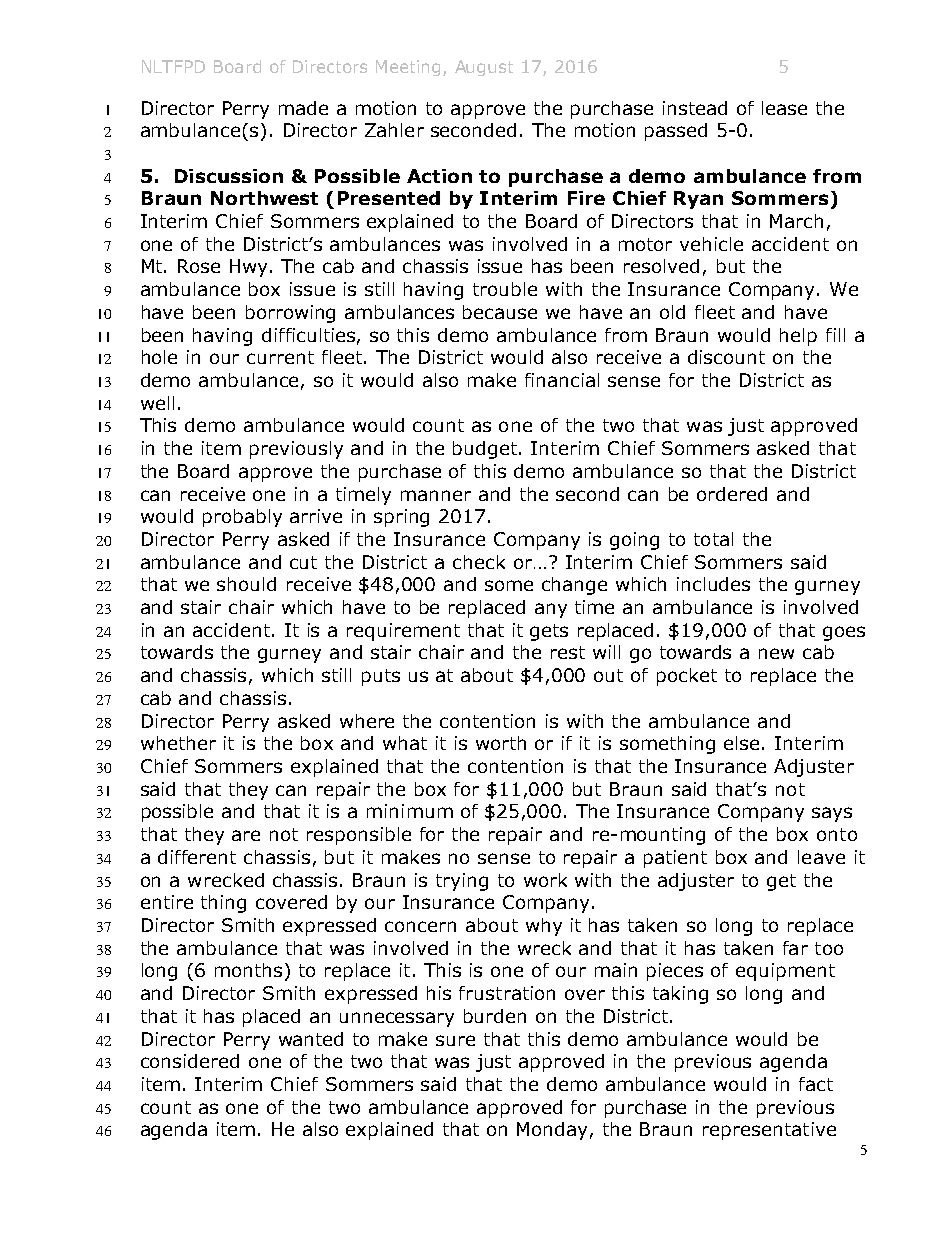 This screenshot has width=952, height=1233. Describe the element at coordinates (178, 743) in the screenshot. I see `whether` at that location.
